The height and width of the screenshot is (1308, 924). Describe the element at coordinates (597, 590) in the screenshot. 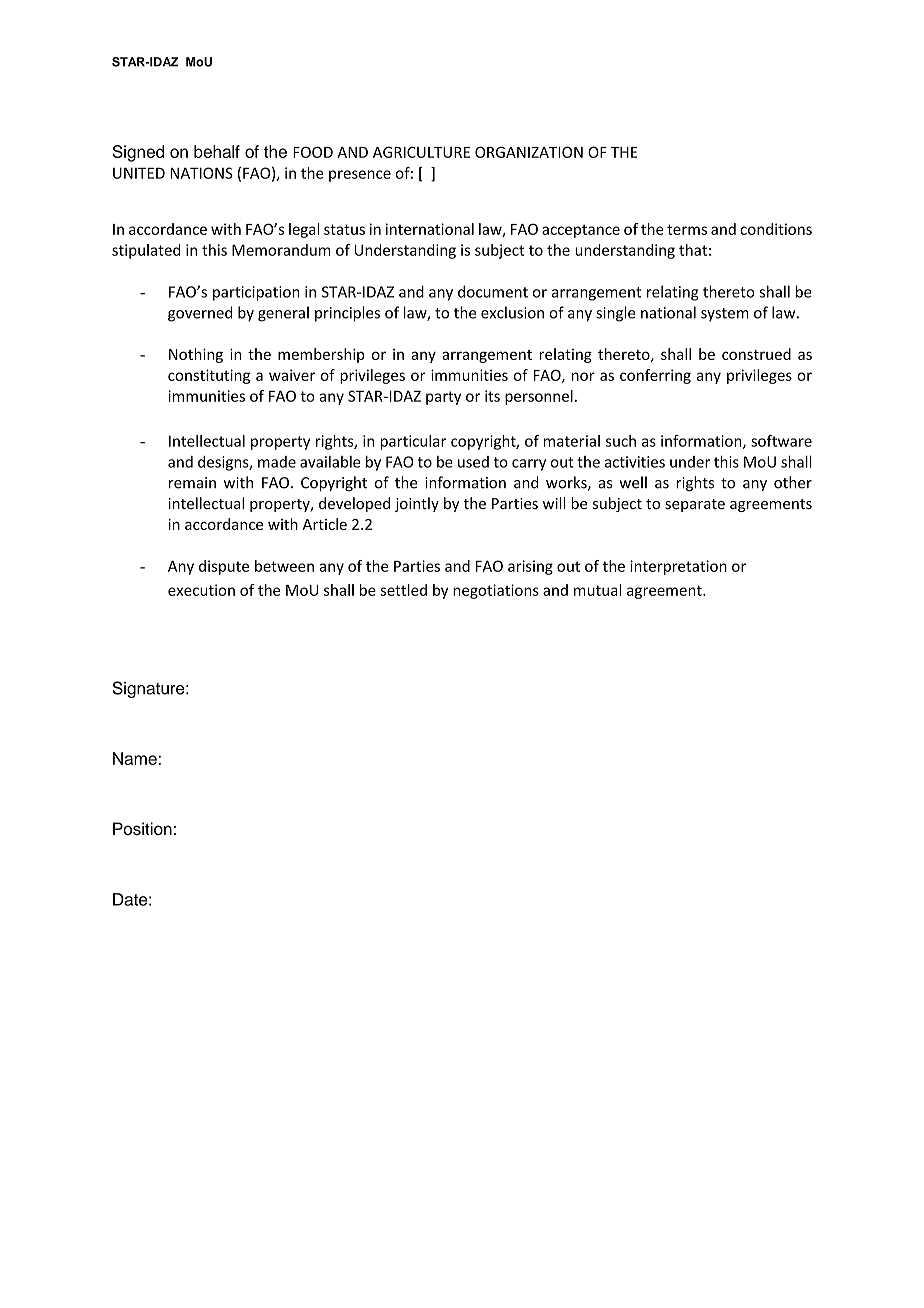

I see `mutual` at that location.
